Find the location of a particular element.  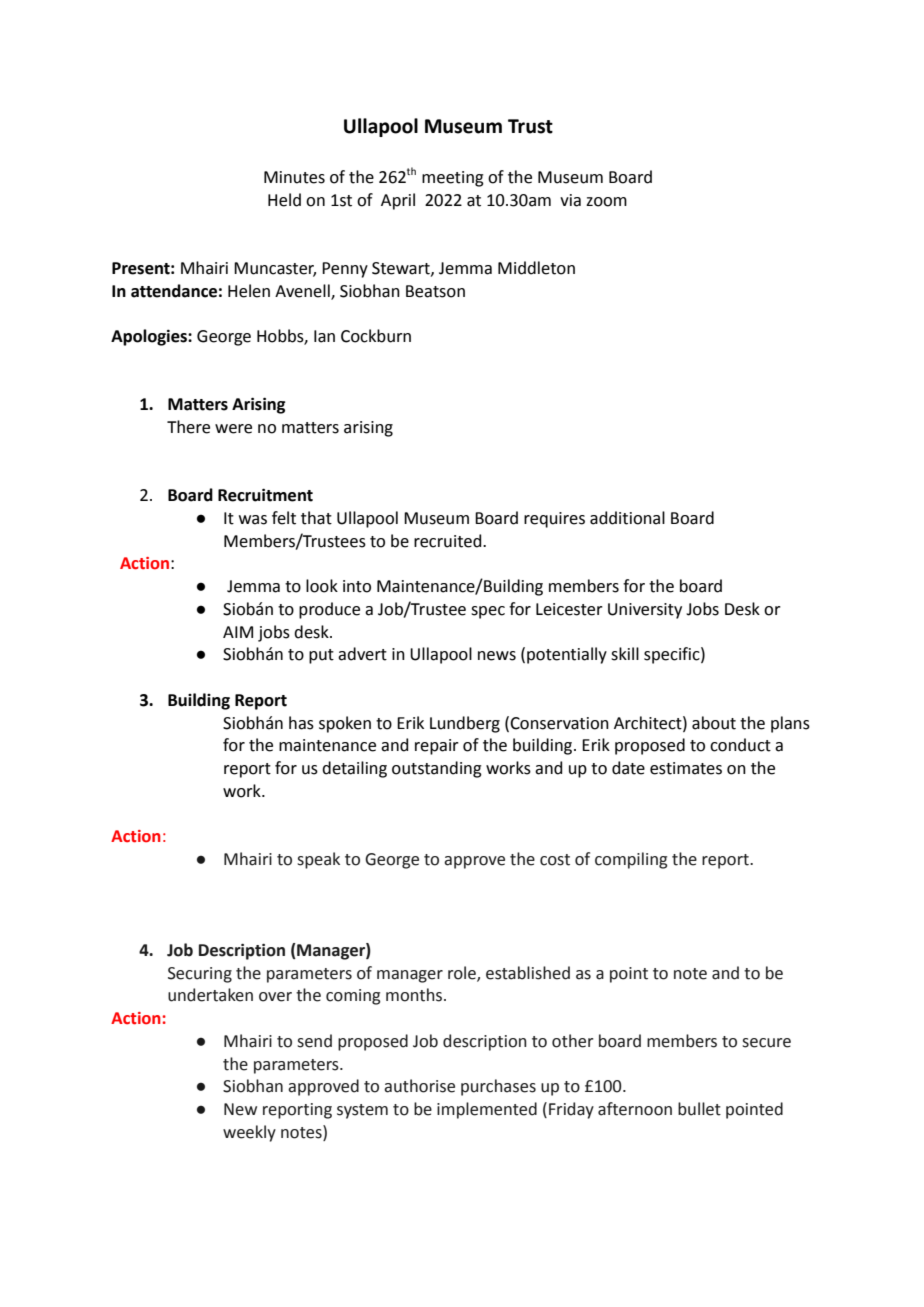

was is located at coordinates (253, 520).
